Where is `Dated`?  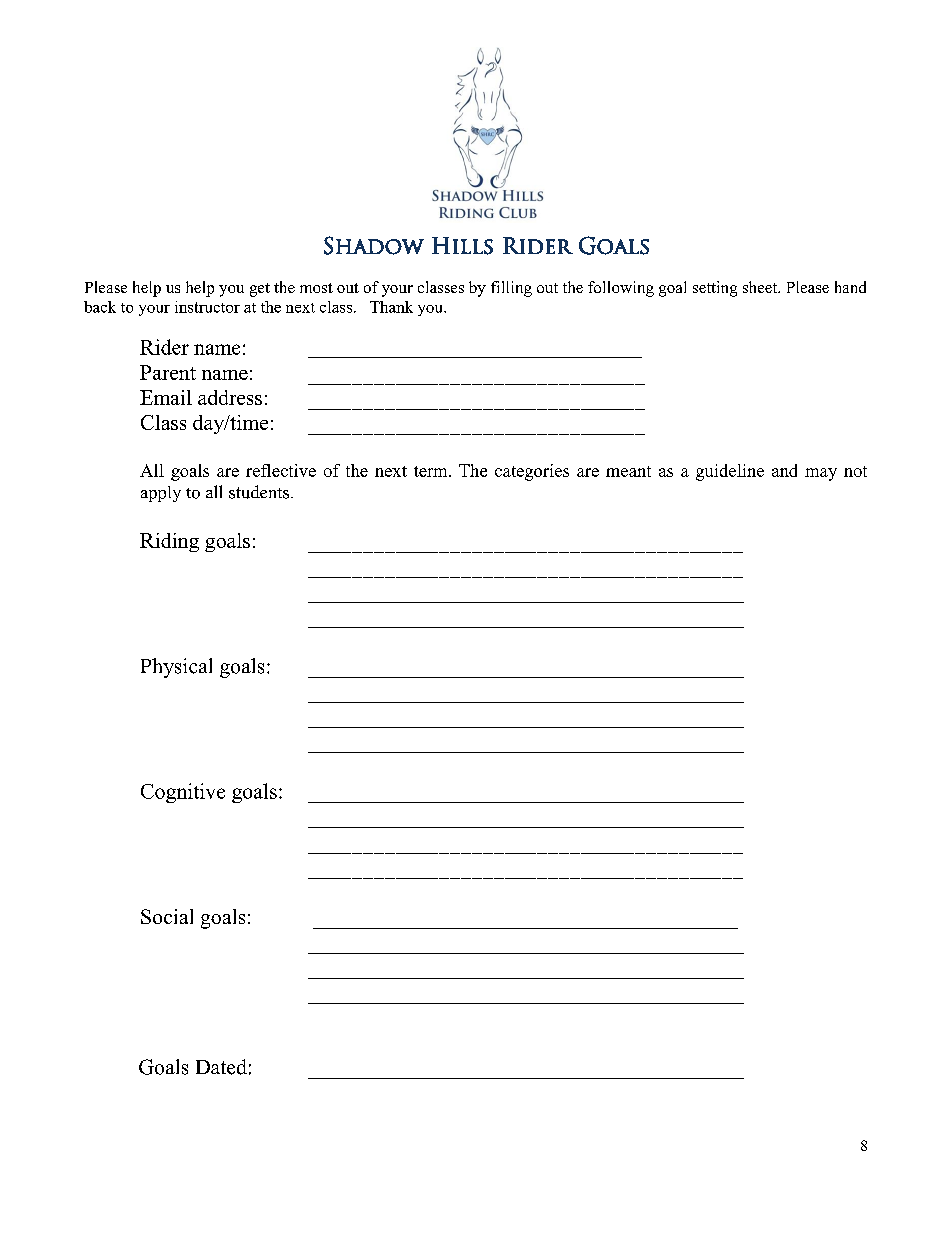
Dated is located at coordinates (221, 1067).
